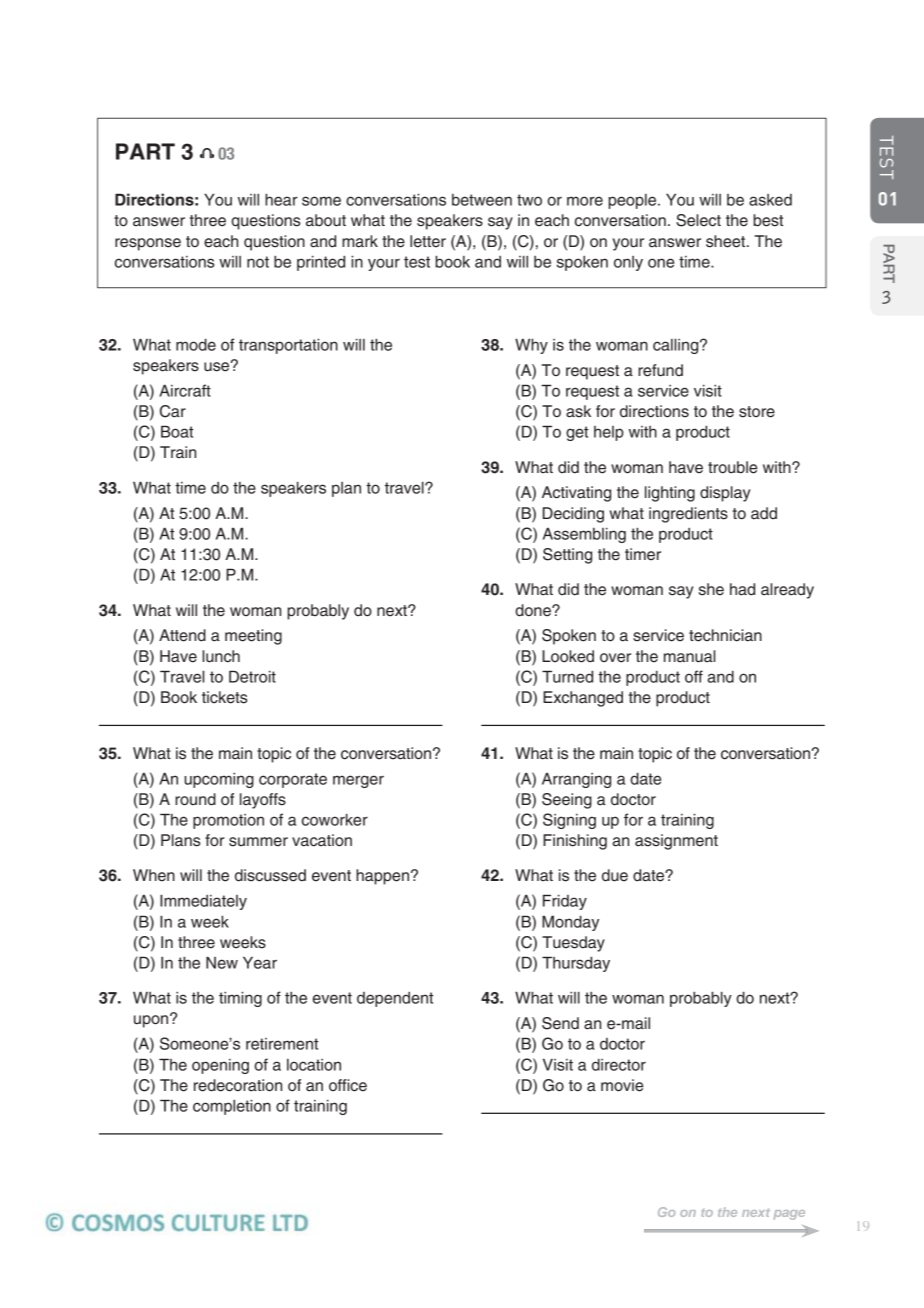 Image resolution: width=924 pixels, height=1308 pixels. What do you see at coordinates (573, 515) in the screenshot?
I see `Deciding` at bounding box center [573, 515].
